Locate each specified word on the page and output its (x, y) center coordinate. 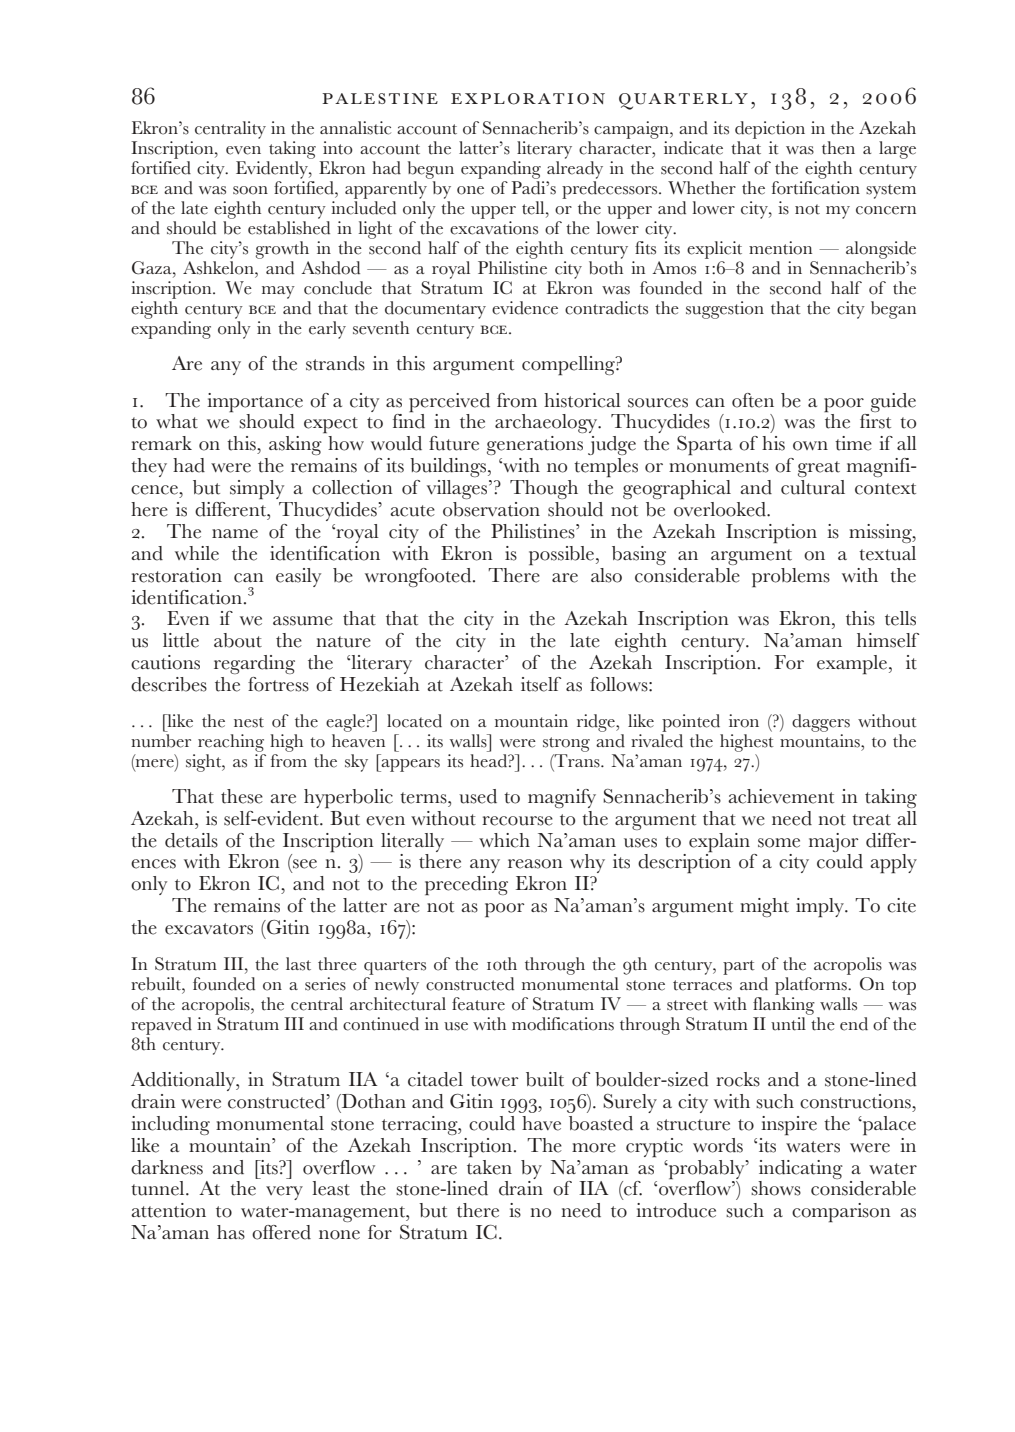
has (231, 1232)
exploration (528, 99)
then (838, 148)
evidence (525, 308)
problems (791, 578)
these (242, 796)
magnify (562, 798)
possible (563, 556)
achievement (781, 796)
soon (250, 190)
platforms (812, 984)
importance (255, 403)
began (893, 310)
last (298, 964)
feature (478, 1004)
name (235, 534)
